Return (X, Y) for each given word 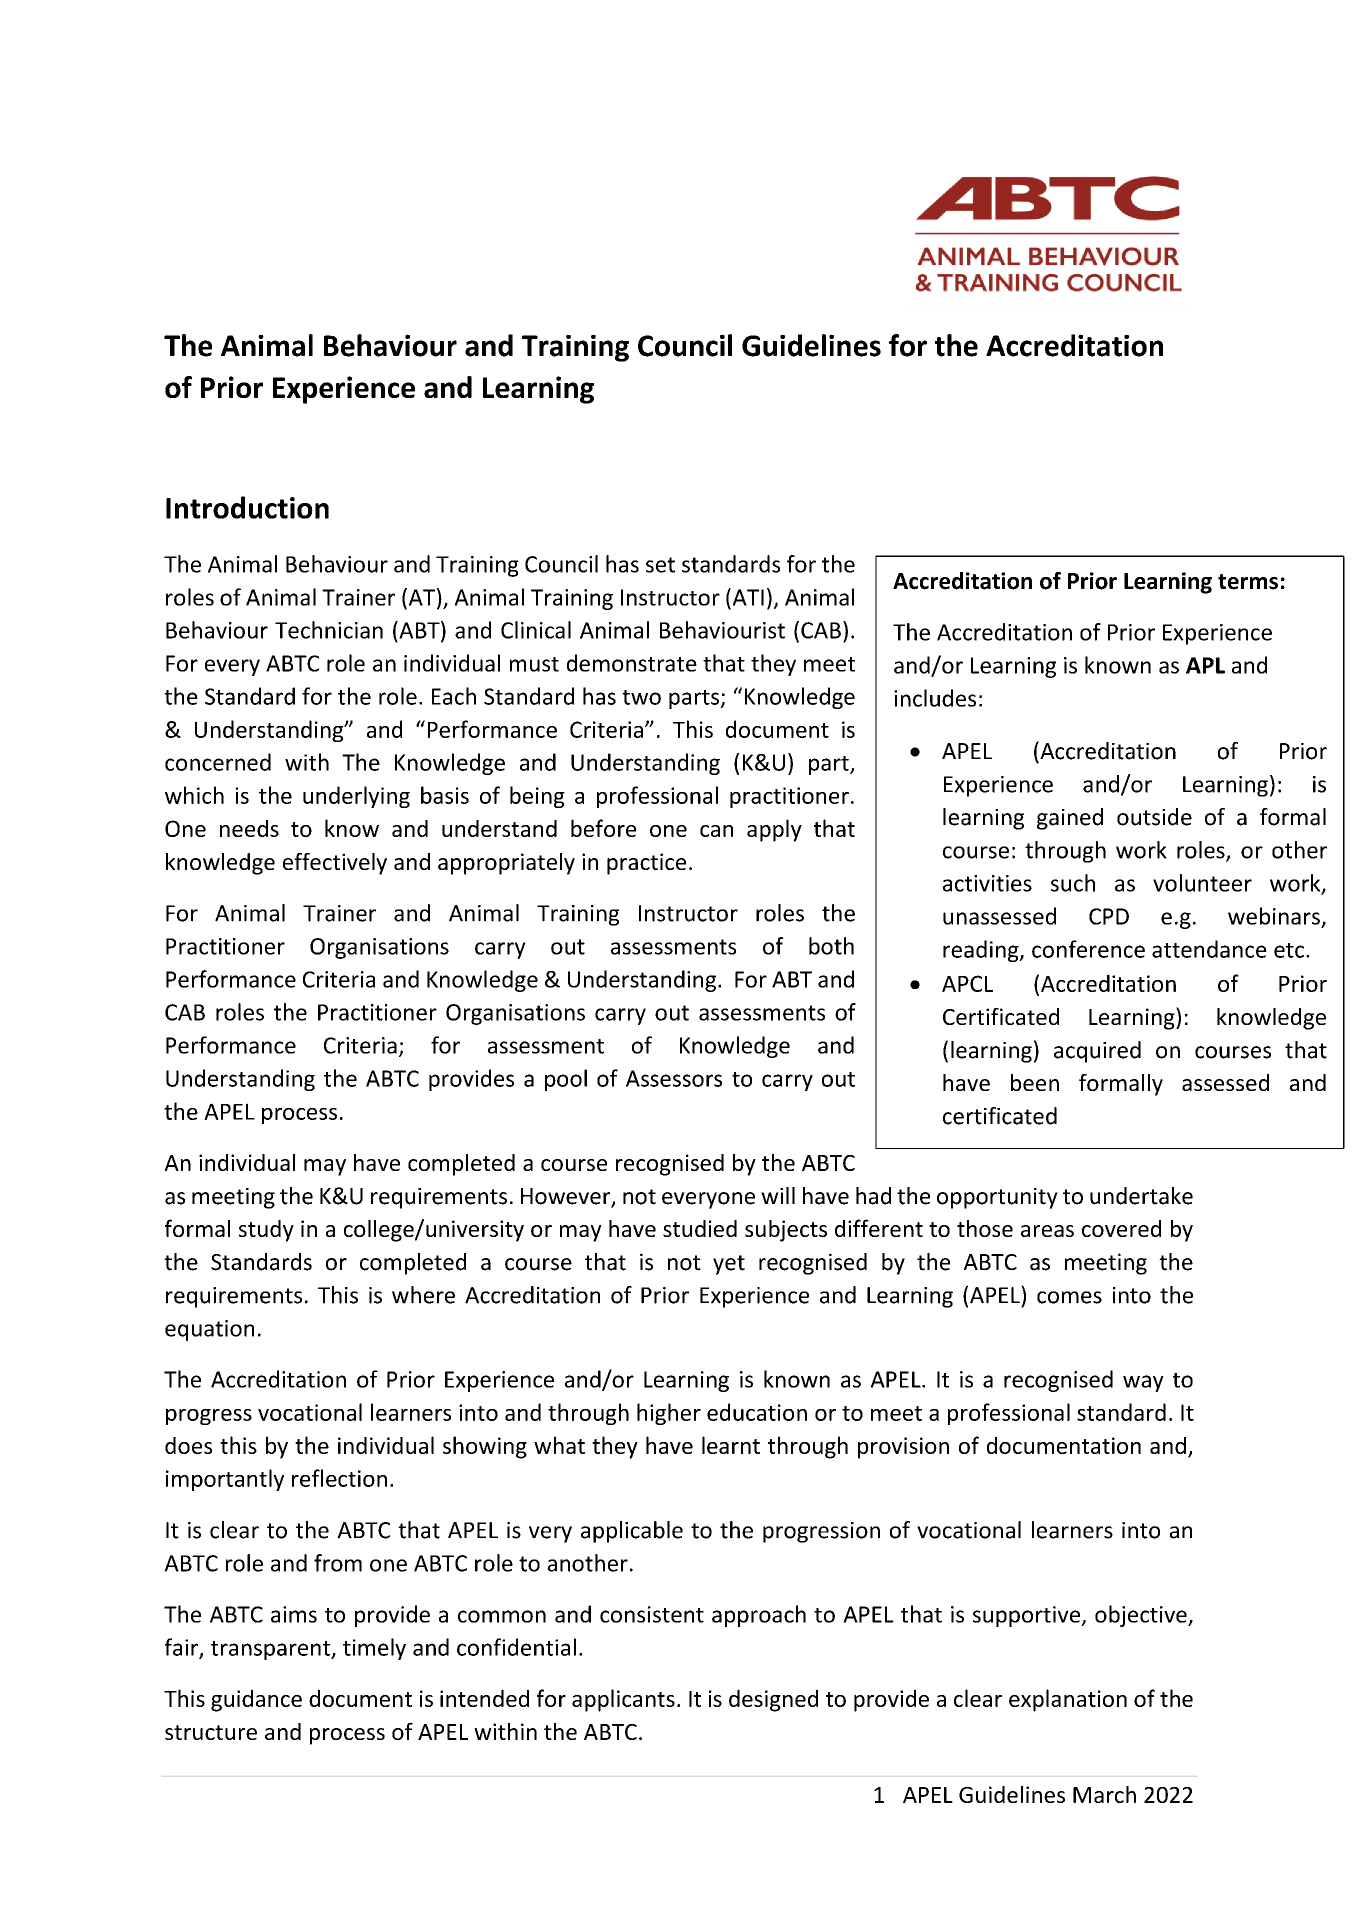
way (1143, 1383)
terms (1248, 582)
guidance (256, 1700)
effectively (335, 864)
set (660, 565)
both (831, 946)
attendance (1209, 949)
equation (209, 1330)
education (757, 1412)
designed (773, 1700)
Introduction (247, 507)
